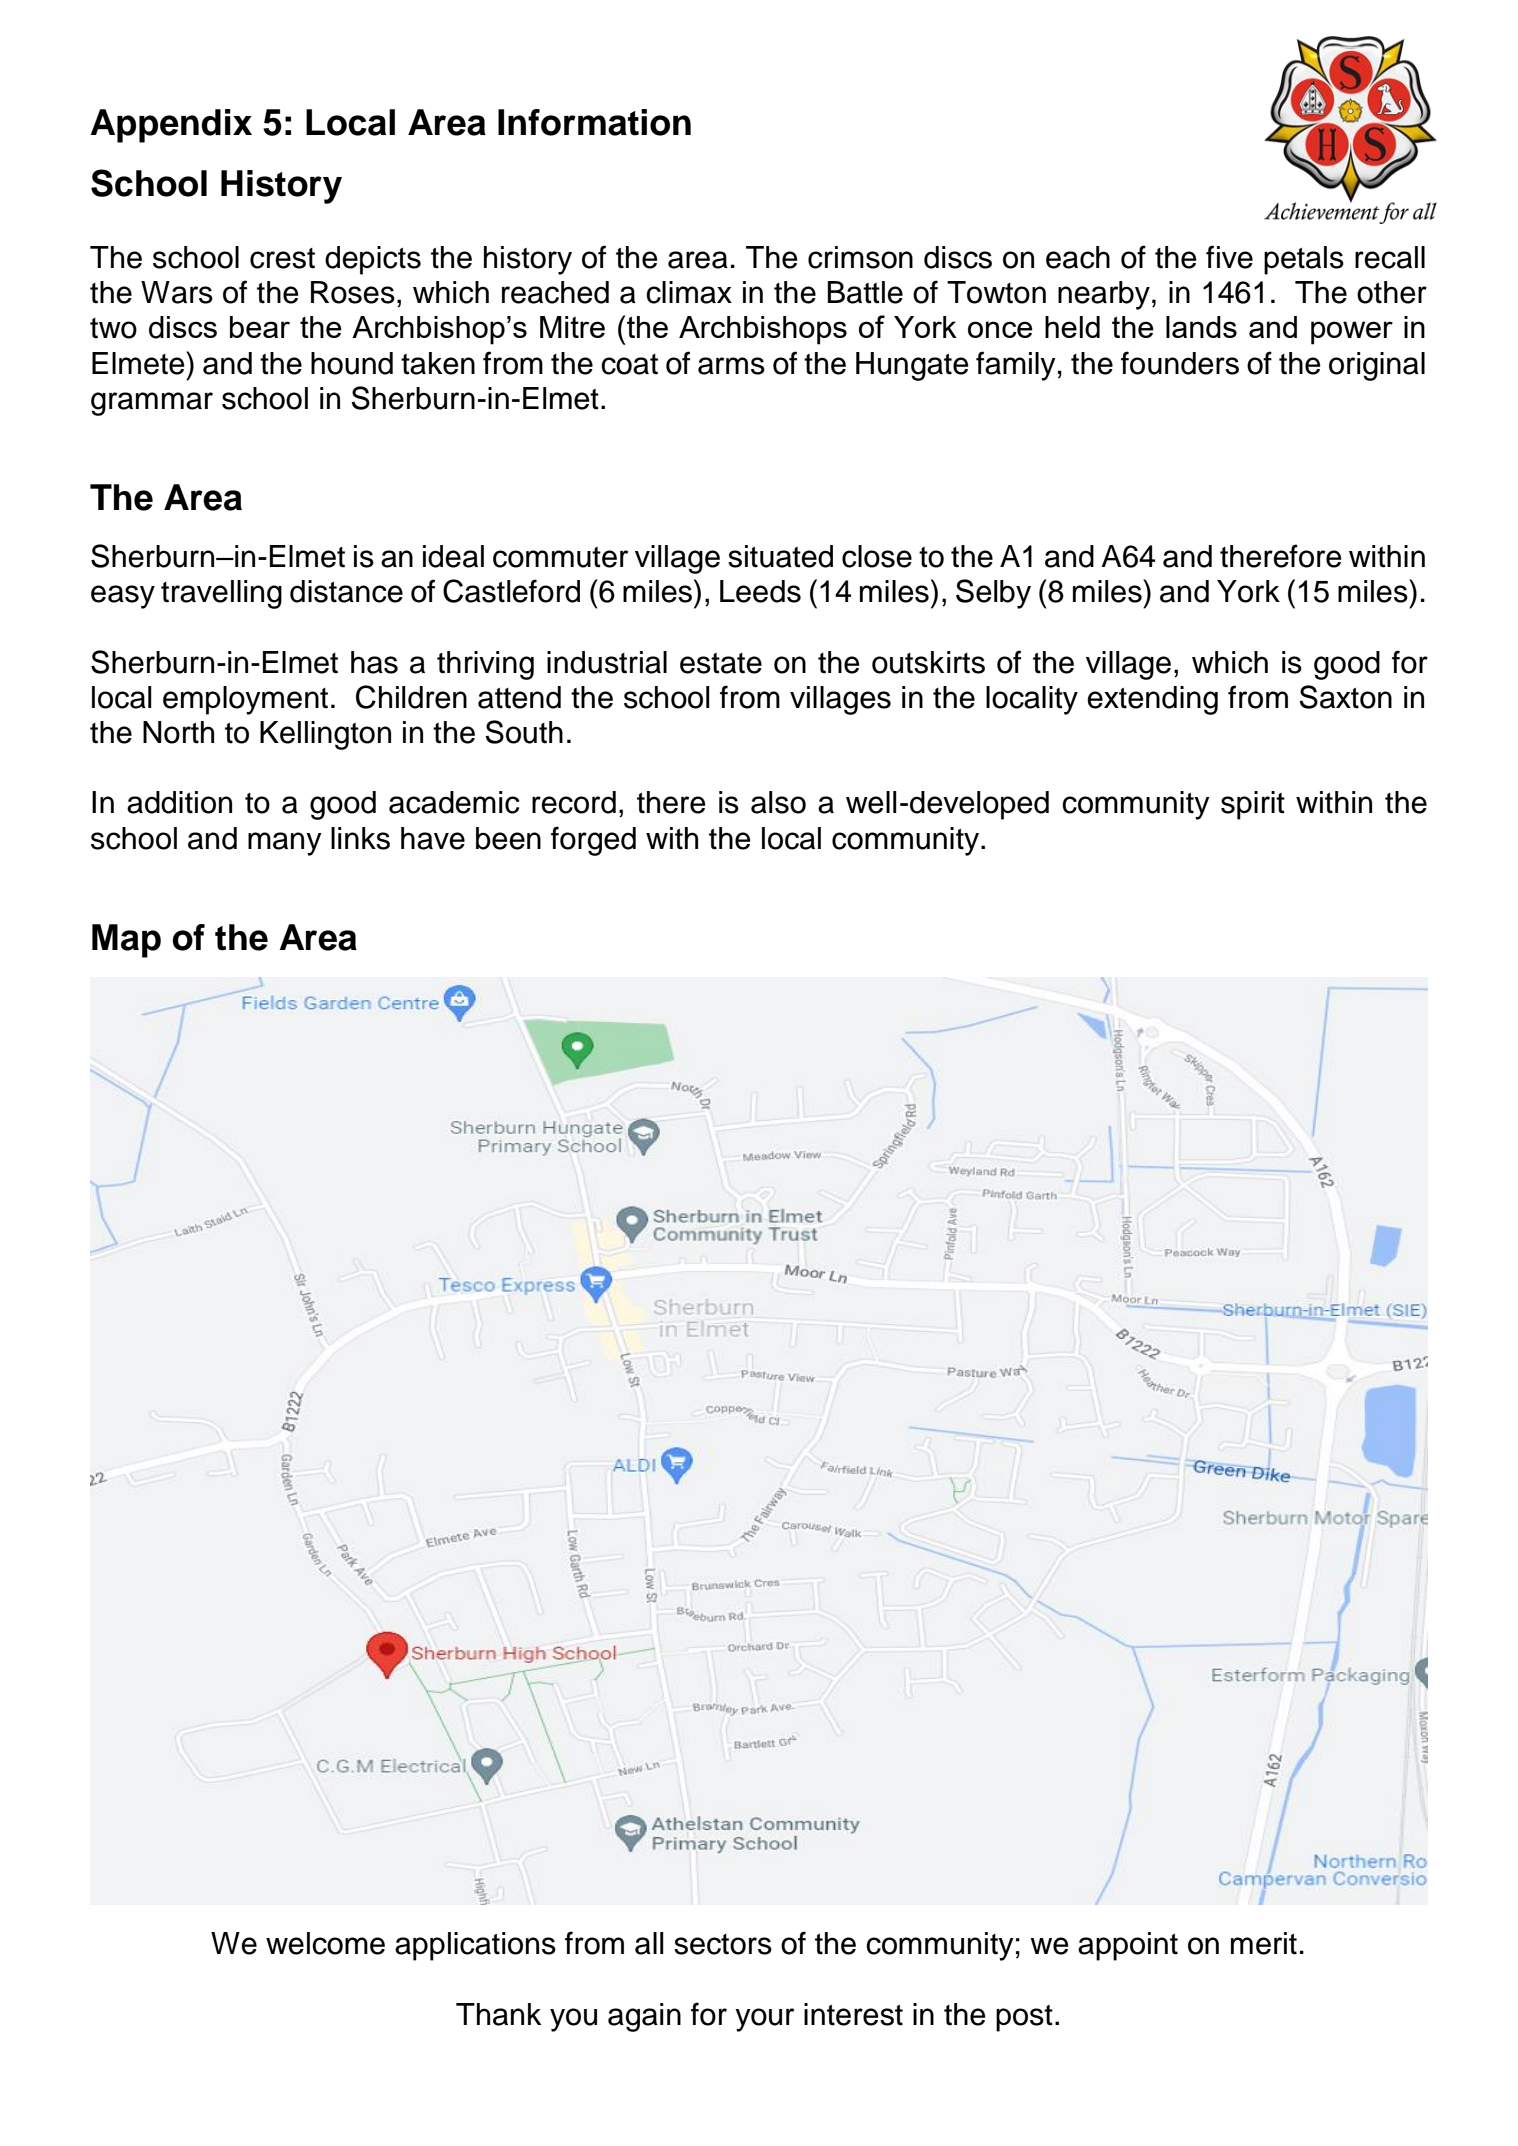 This image has height=2146, width=1518. What do you see at coordinates (221, 594) in the image?
I see `travelling` at bounding box center [221, 594].
